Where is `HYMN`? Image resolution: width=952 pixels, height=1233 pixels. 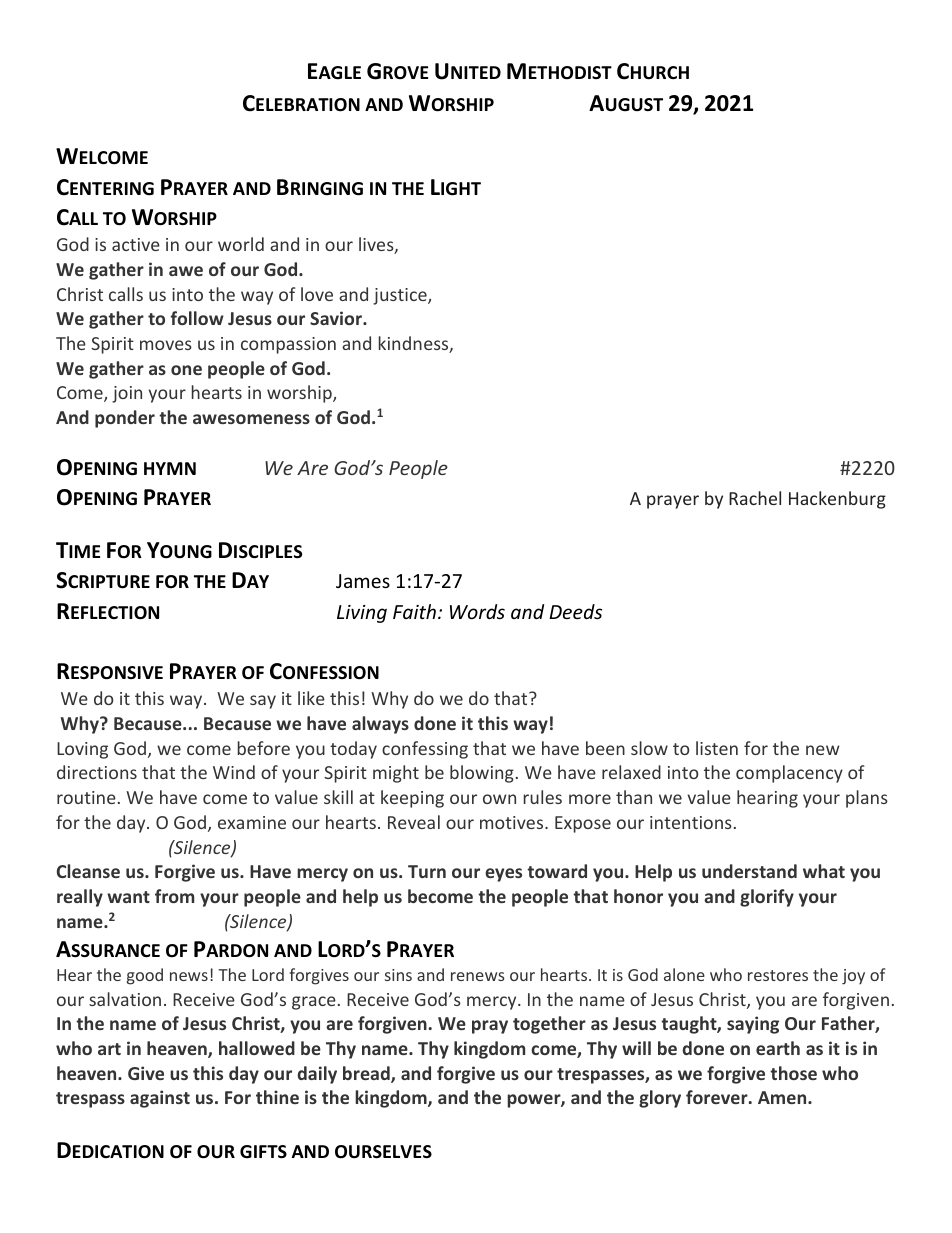
HYMN is located at coordinates (170, 468).
